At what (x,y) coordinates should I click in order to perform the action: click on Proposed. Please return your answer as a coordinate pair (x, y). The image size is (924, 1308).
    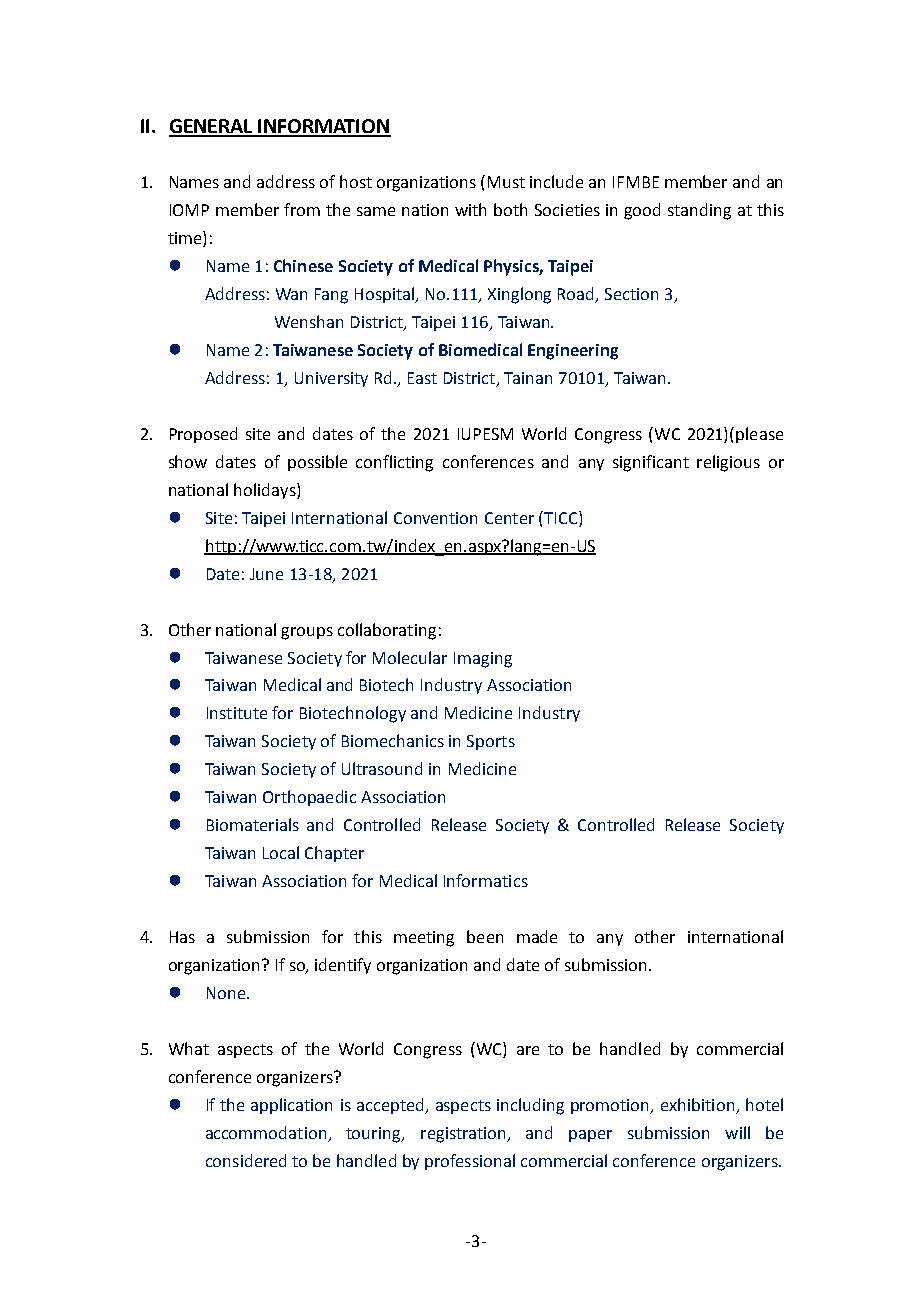
    Looking at the image, I should click on (203, 435).
